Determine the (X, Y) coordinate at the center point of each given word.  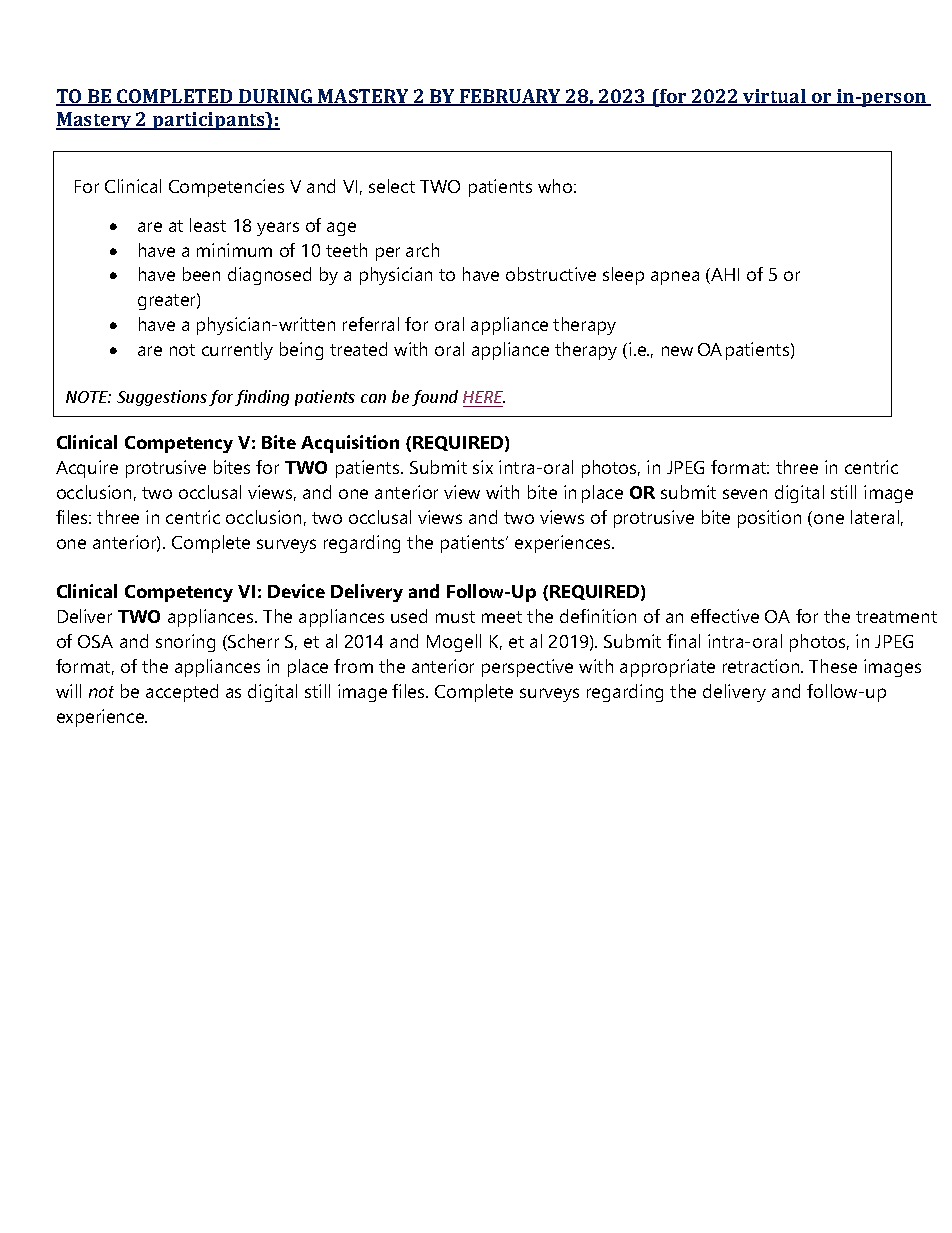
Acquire (87, 469)
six (483, 467)
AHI (724, 276)
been (201, 274)
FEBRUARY (511, 97)
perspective (527, 668)
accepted (182, 693)
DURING (276, 97)
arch (422, 250)
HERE (484, 397)
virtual (774, 97)
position (769, 519)
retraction (762, 666)
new (677, 351)
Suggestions (162, 398)
